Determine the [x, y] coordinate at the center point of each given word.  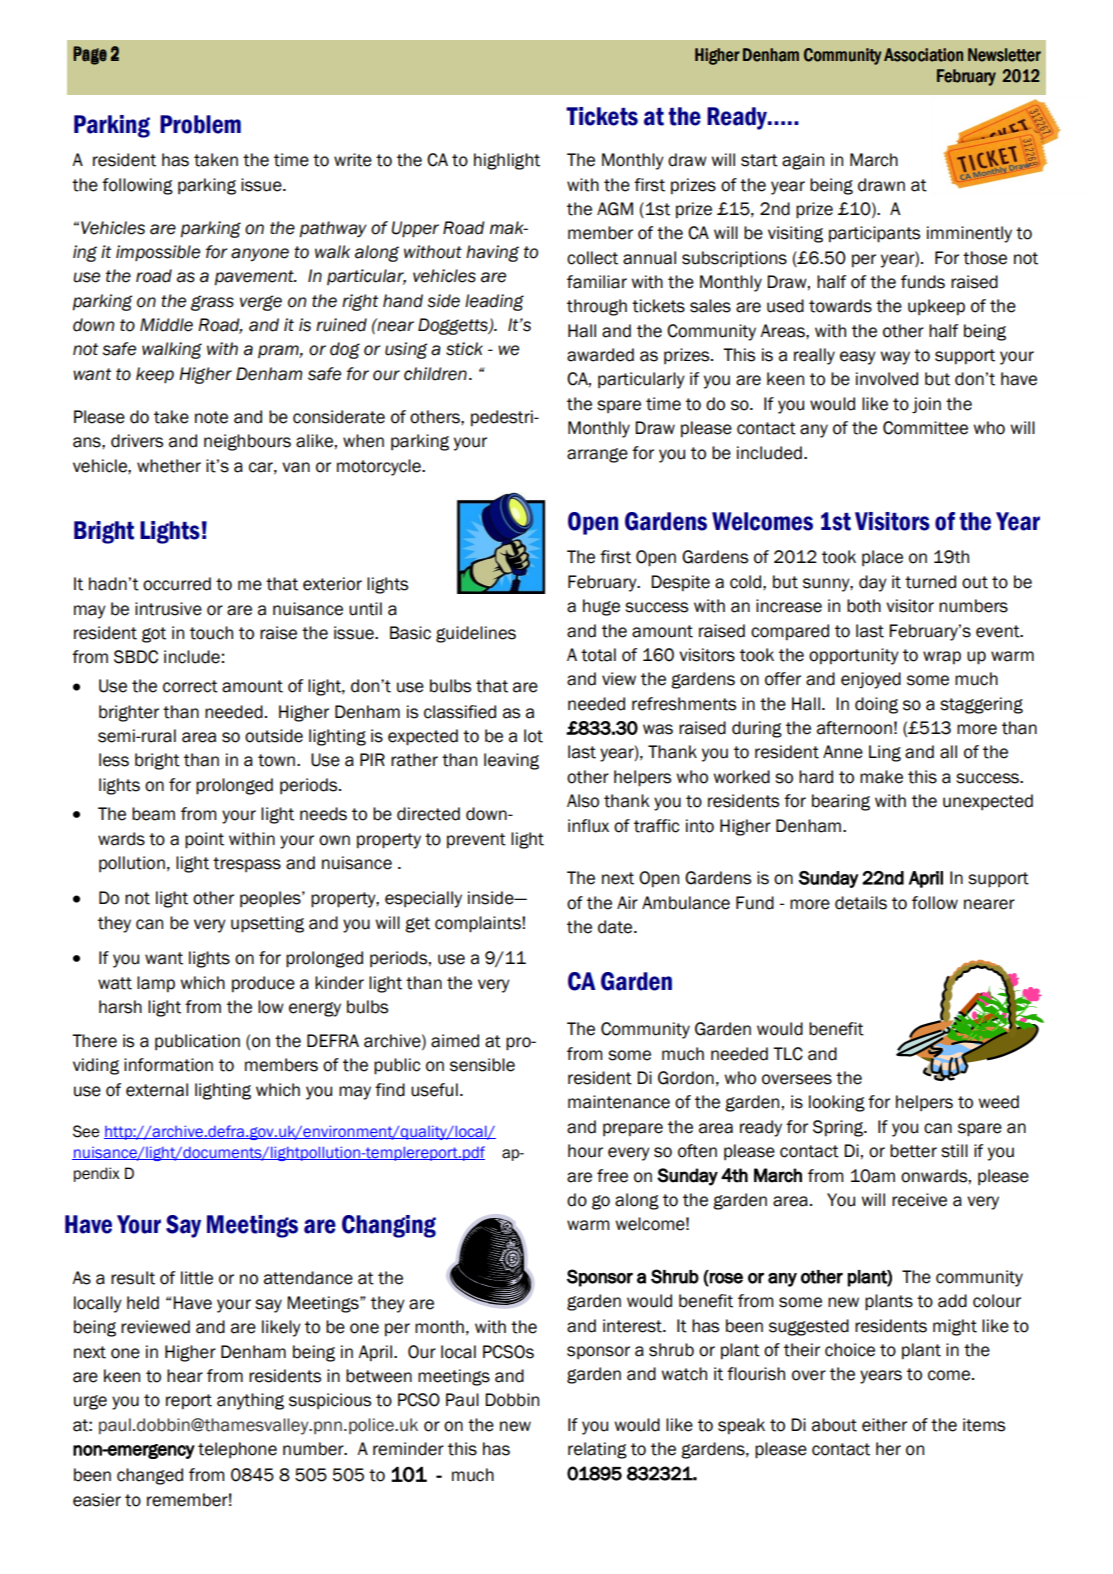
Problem [200, 124]
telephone [237, 1450]
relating [597, 1450]
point [204, 840]
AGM [615, 209]
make [881, 777]
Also [583, 801]
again [803, 161]
